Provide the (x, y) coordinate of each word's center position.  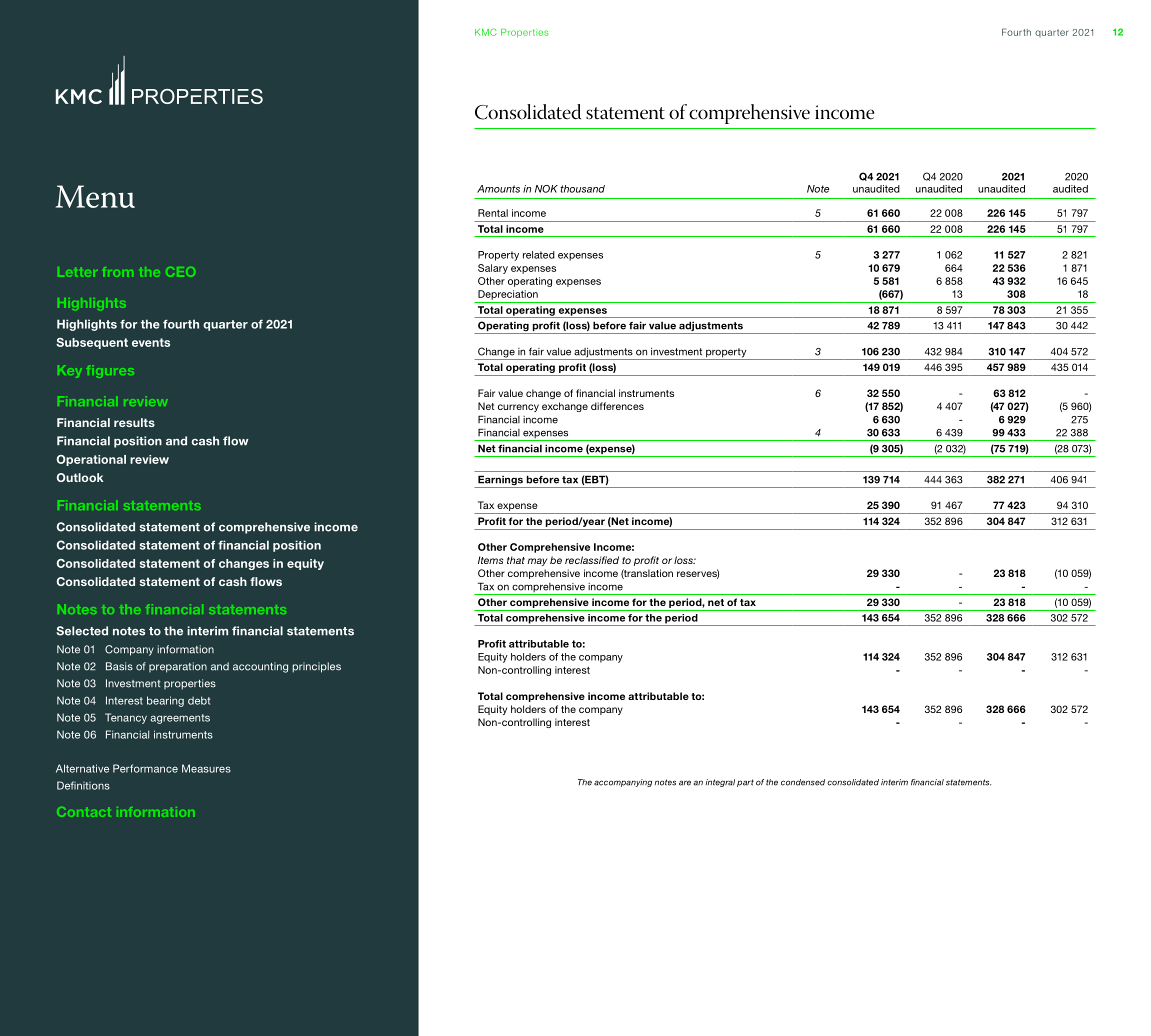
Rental (493, 213)
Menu (95, 196)
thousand (582, 189)
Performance (145, 768)
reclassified (592, 560)
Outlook (80, 477)
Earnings (500, 481)
